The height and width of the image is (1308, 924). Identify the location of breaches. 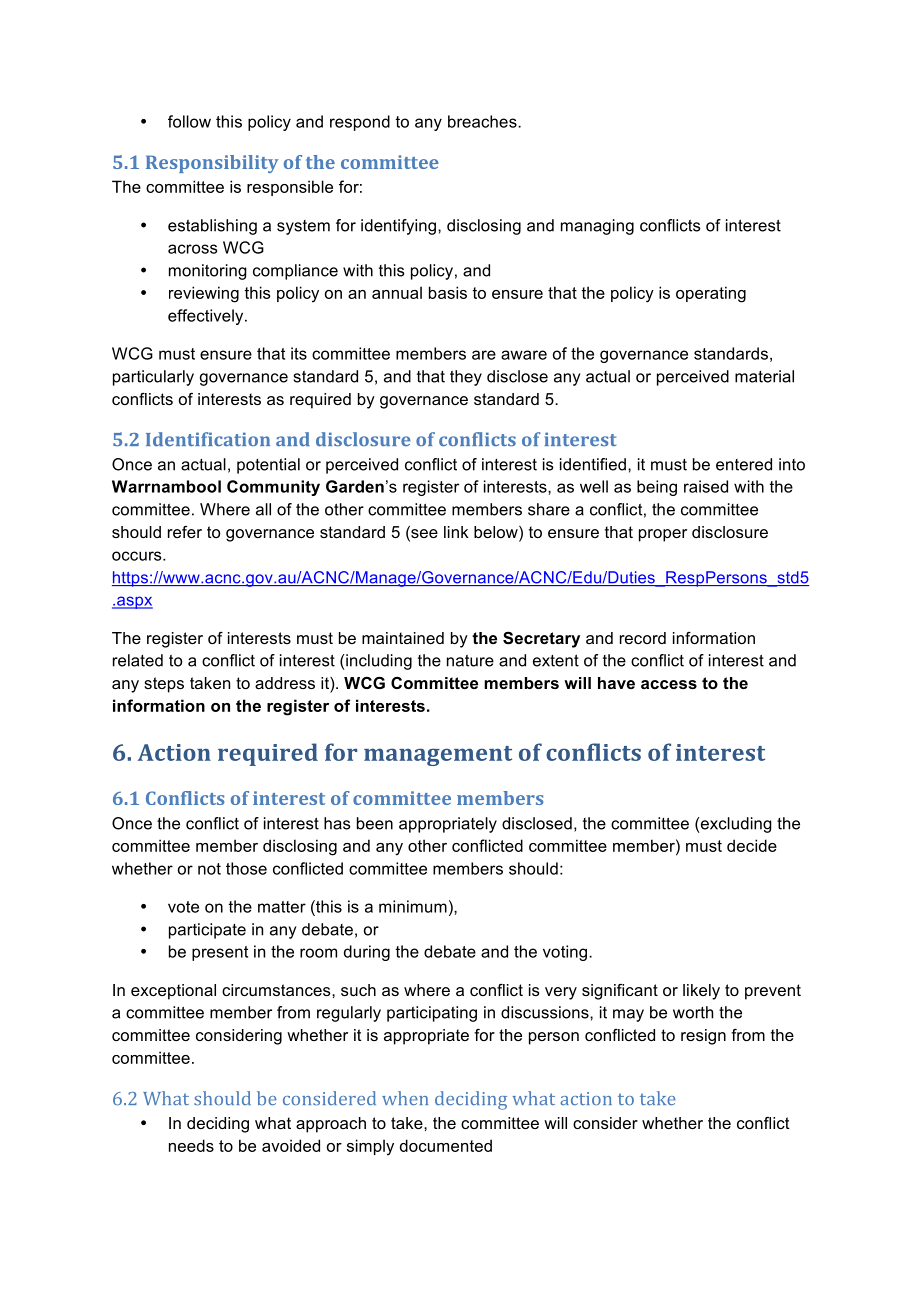
(483, 121).
